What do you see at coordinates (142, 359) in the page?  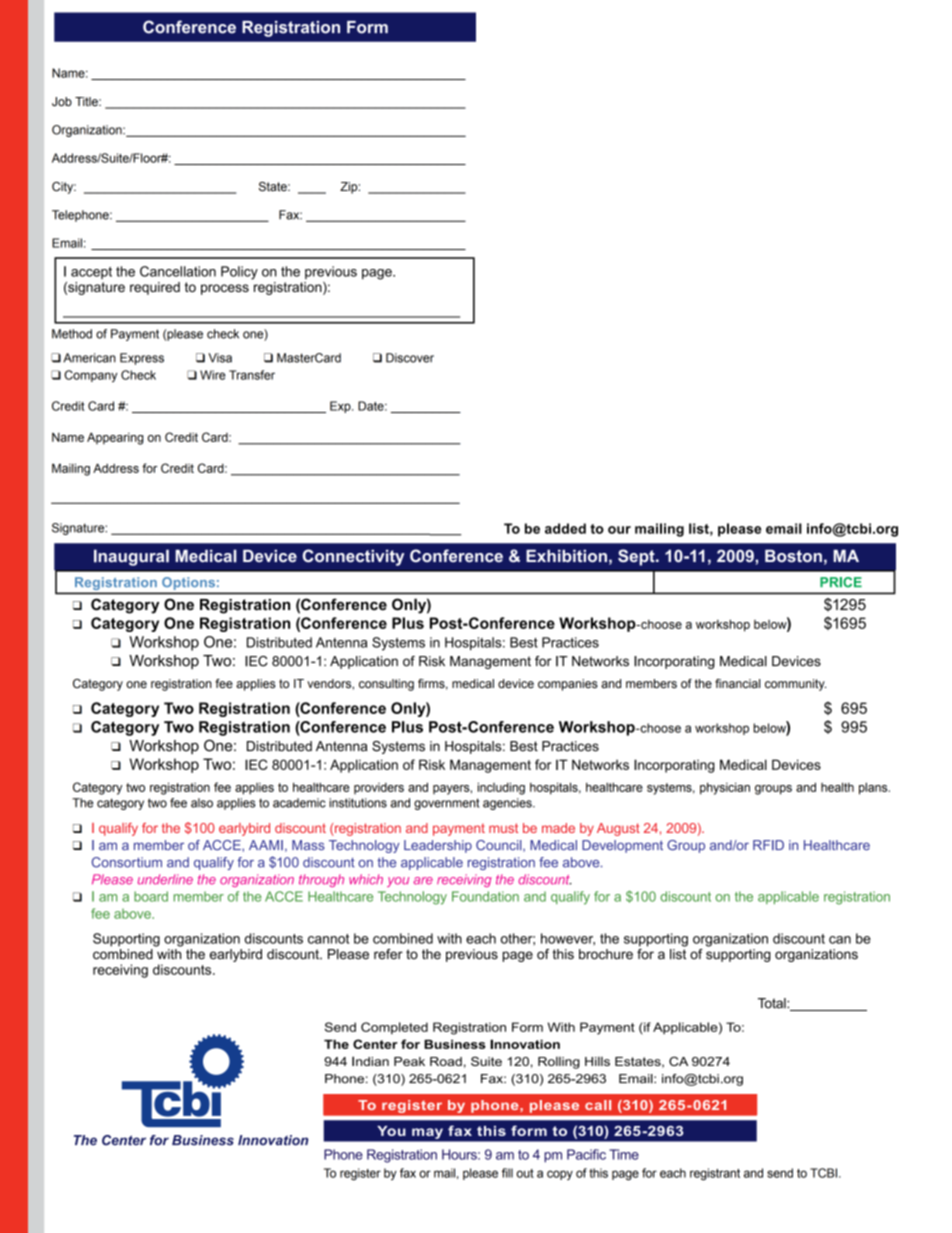 I see `Express` at bounding box center [142, 359].
